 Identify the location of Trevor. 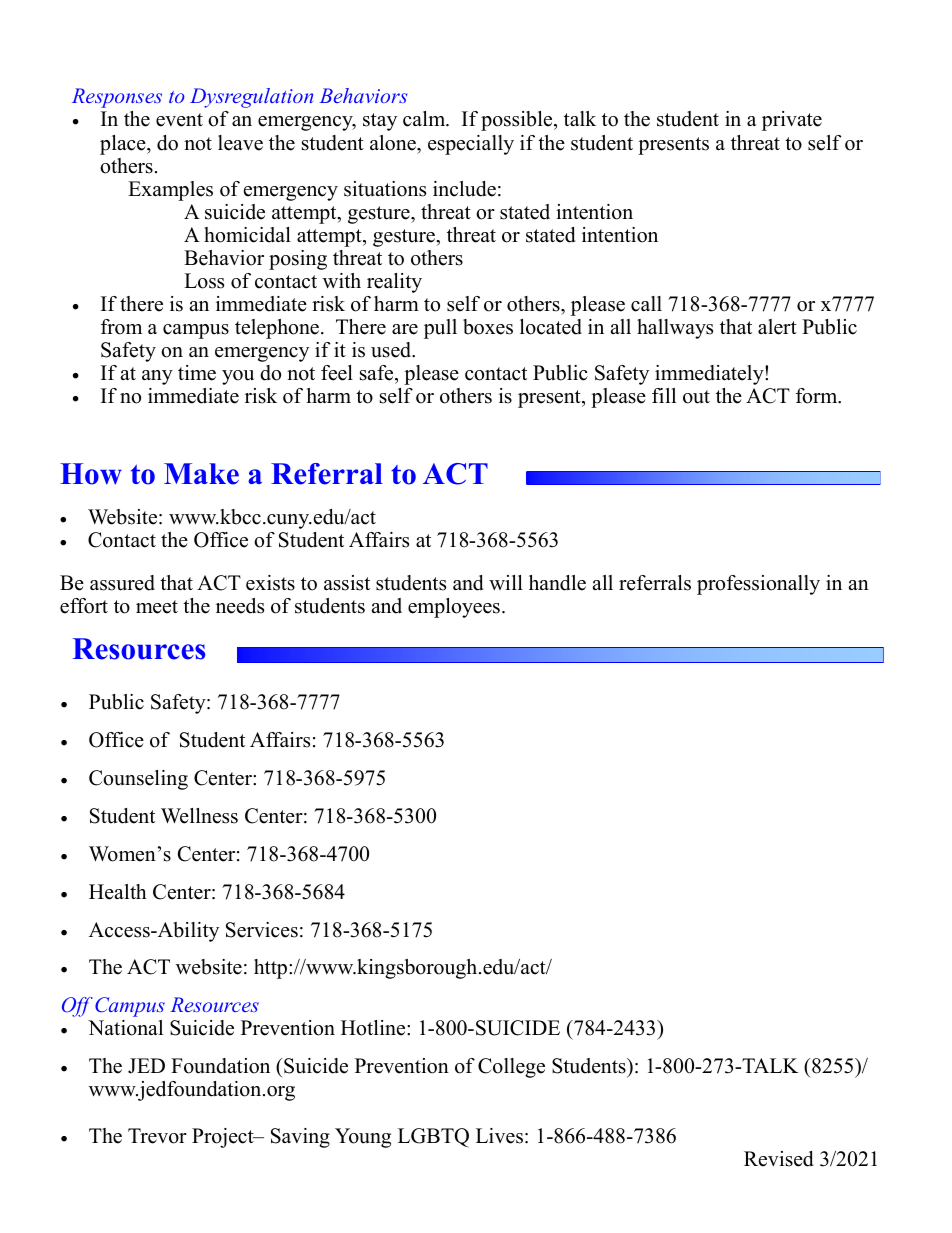
(157, 1136).
